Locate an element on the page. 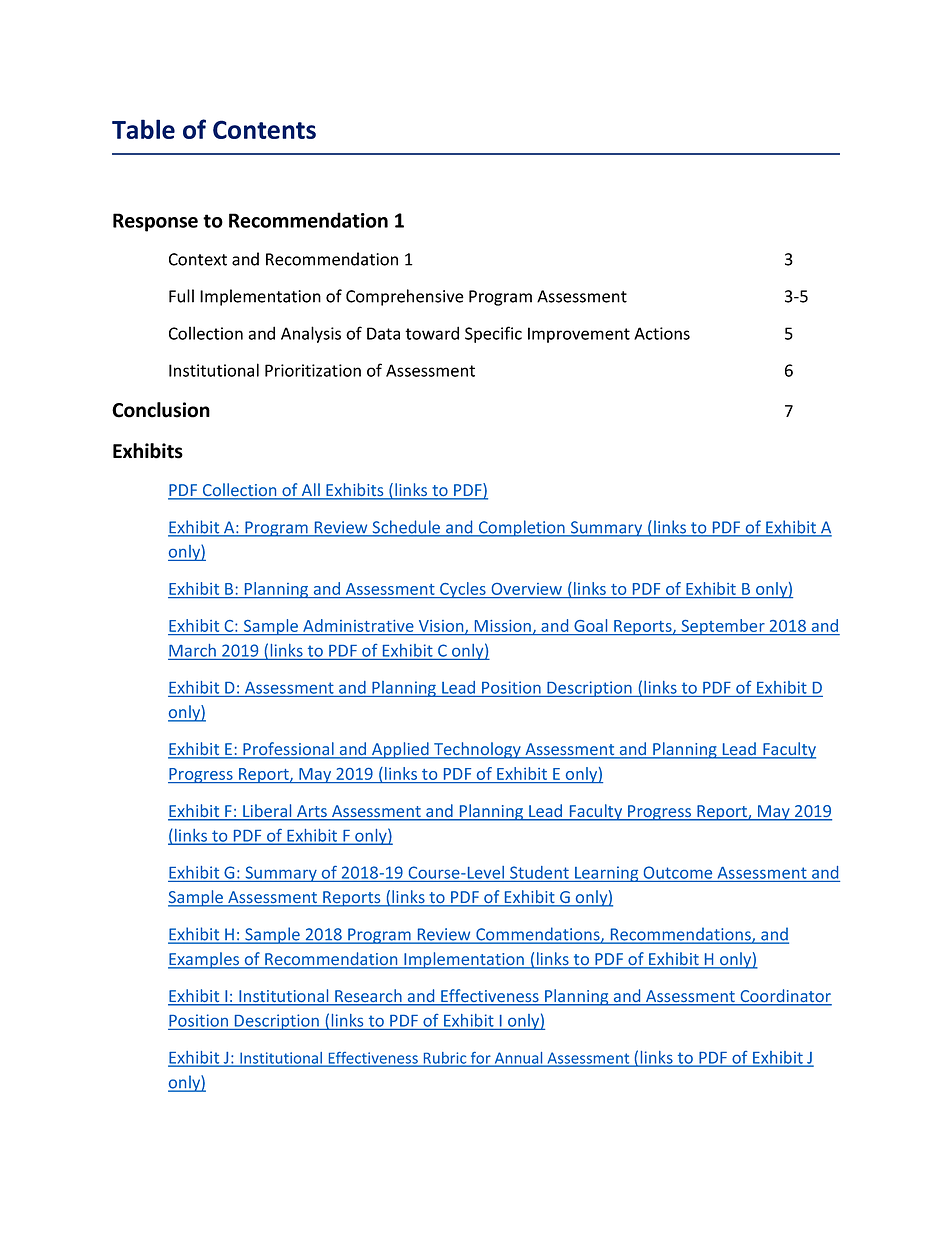 The width and height of the image is (952, 1233). for is located at coordinates (480, 1059).
